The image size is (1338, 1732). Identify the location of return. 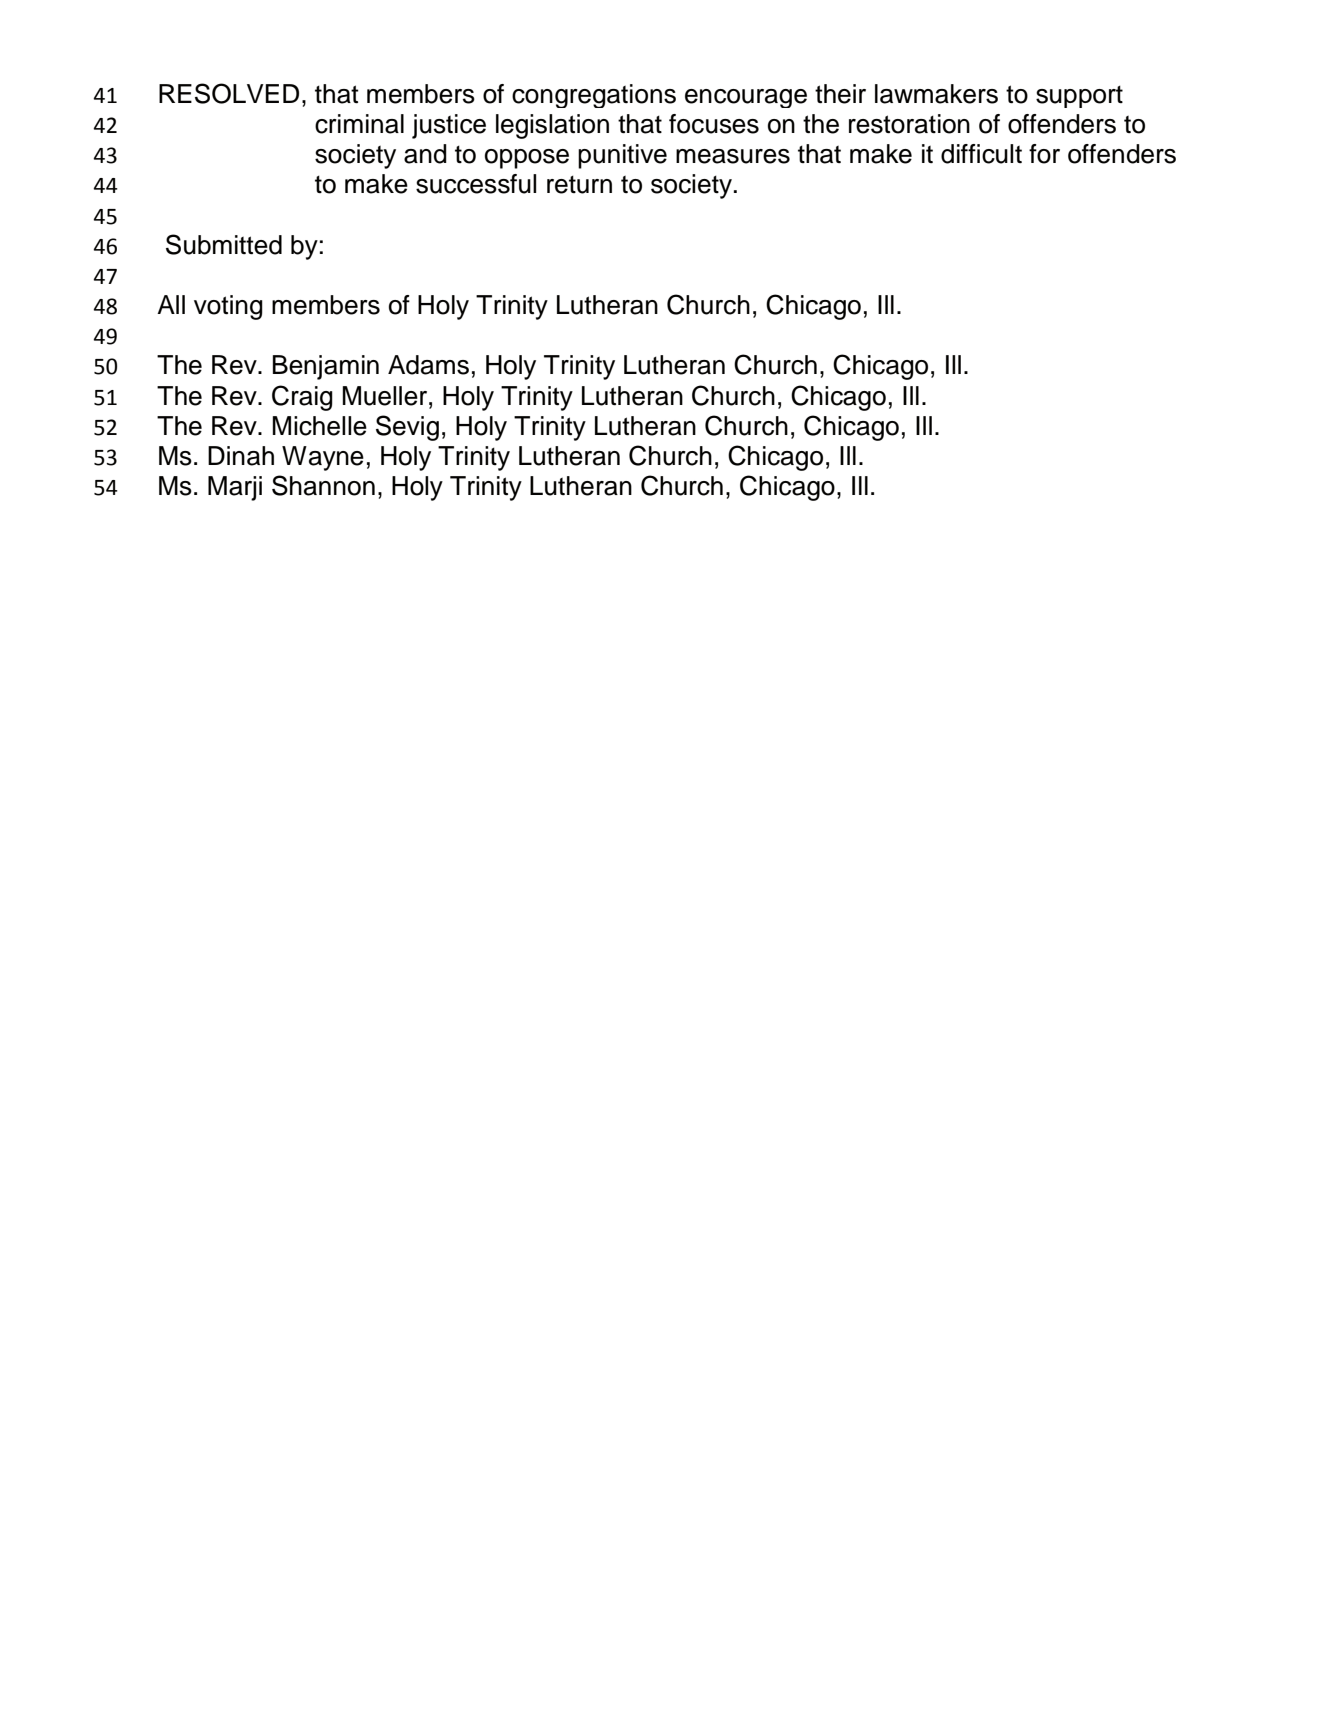
(579, 184).
